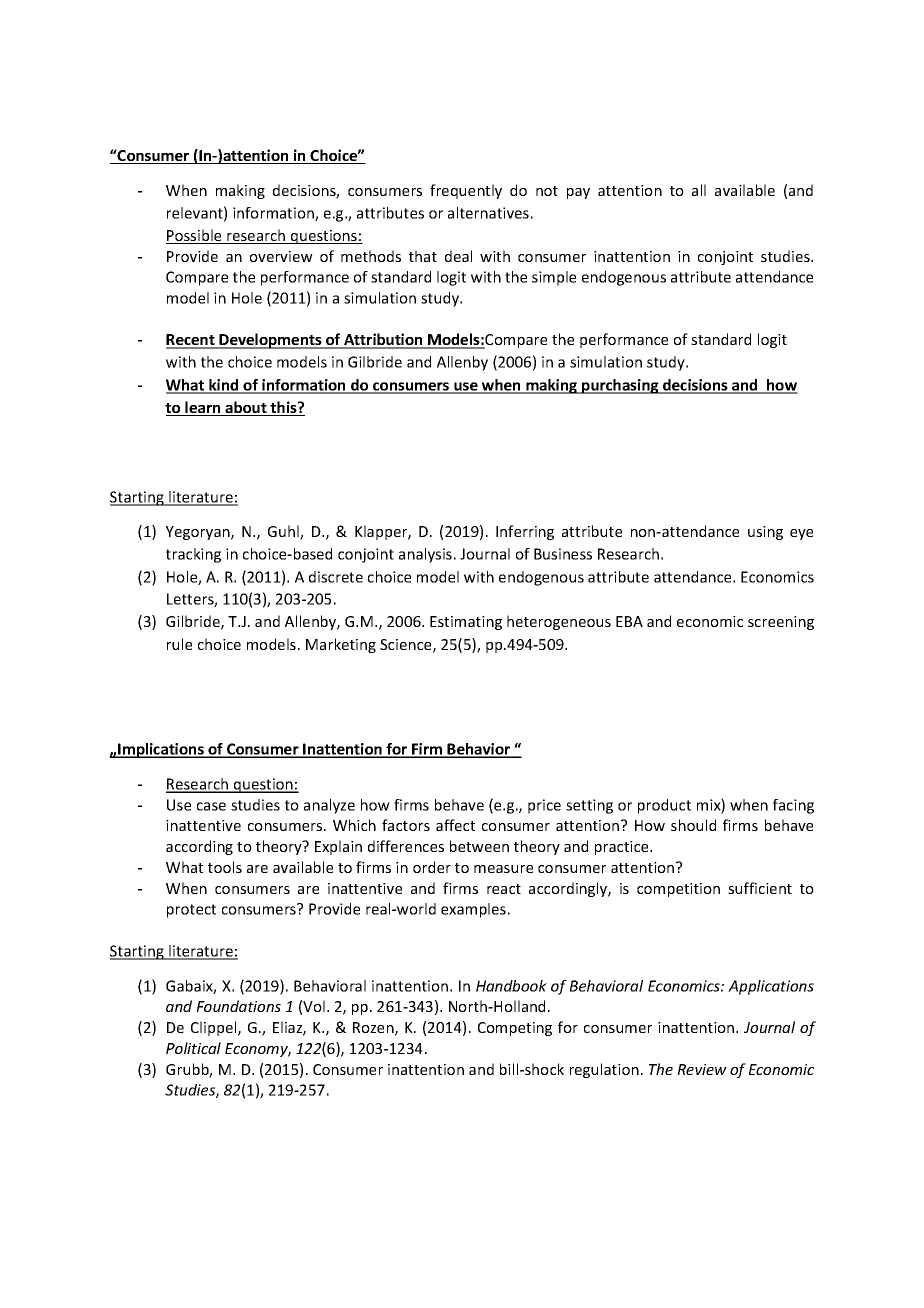 The width and height of the image is (924, 1308). What do you see at coordinates (195, 236) in the image?
I see `Possible` at bounding box center [195, 236].
